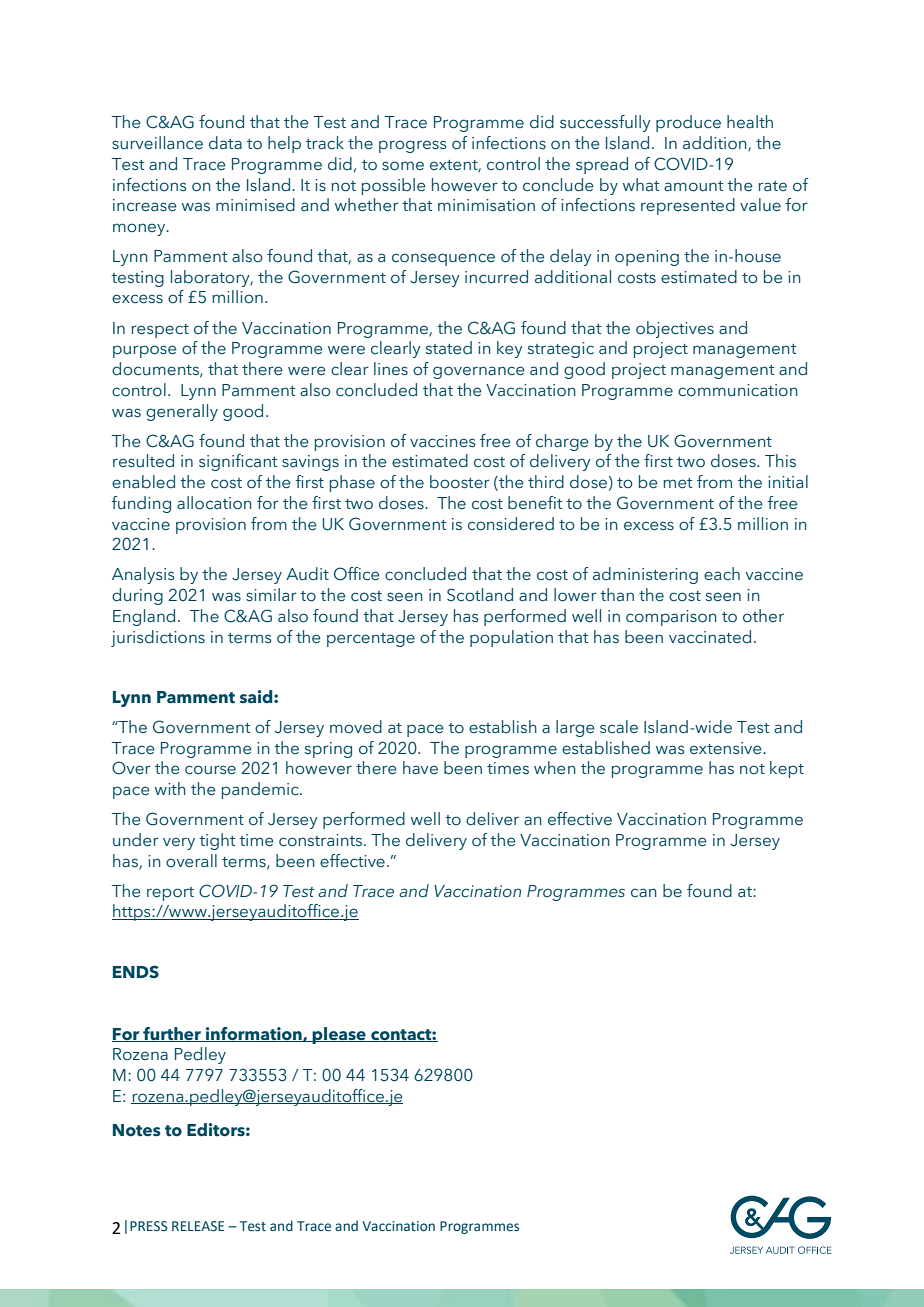 The height and width of the screenshot is (1307, 924). Describe the element at coordinates (158, 638) in the screenshot. I see `jurisdictions` at that location.
